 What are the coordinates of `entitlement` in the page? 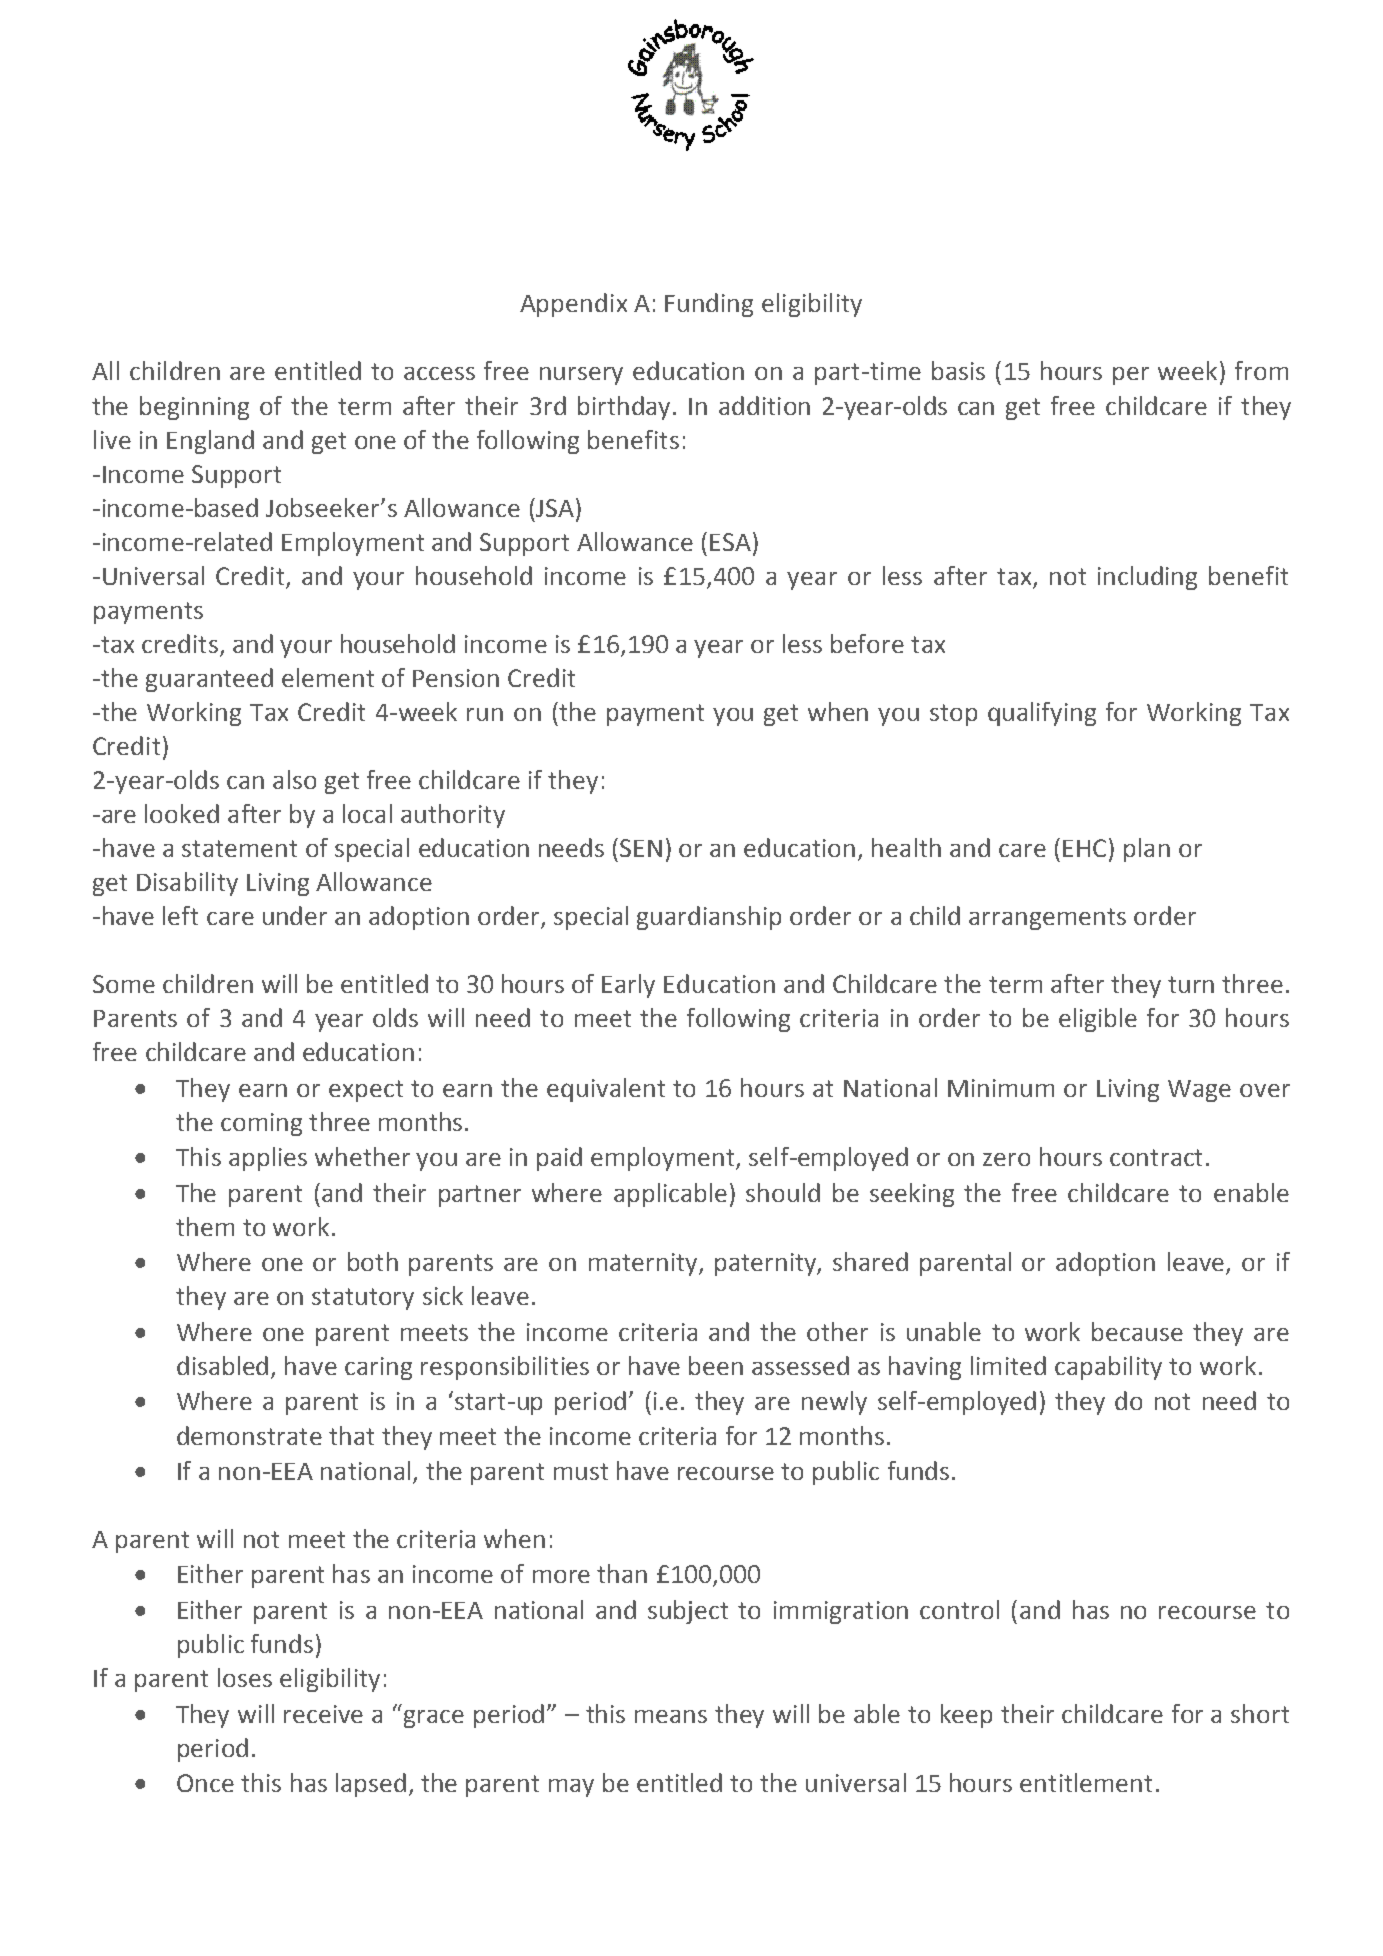 It's located at (1086, 1782).
